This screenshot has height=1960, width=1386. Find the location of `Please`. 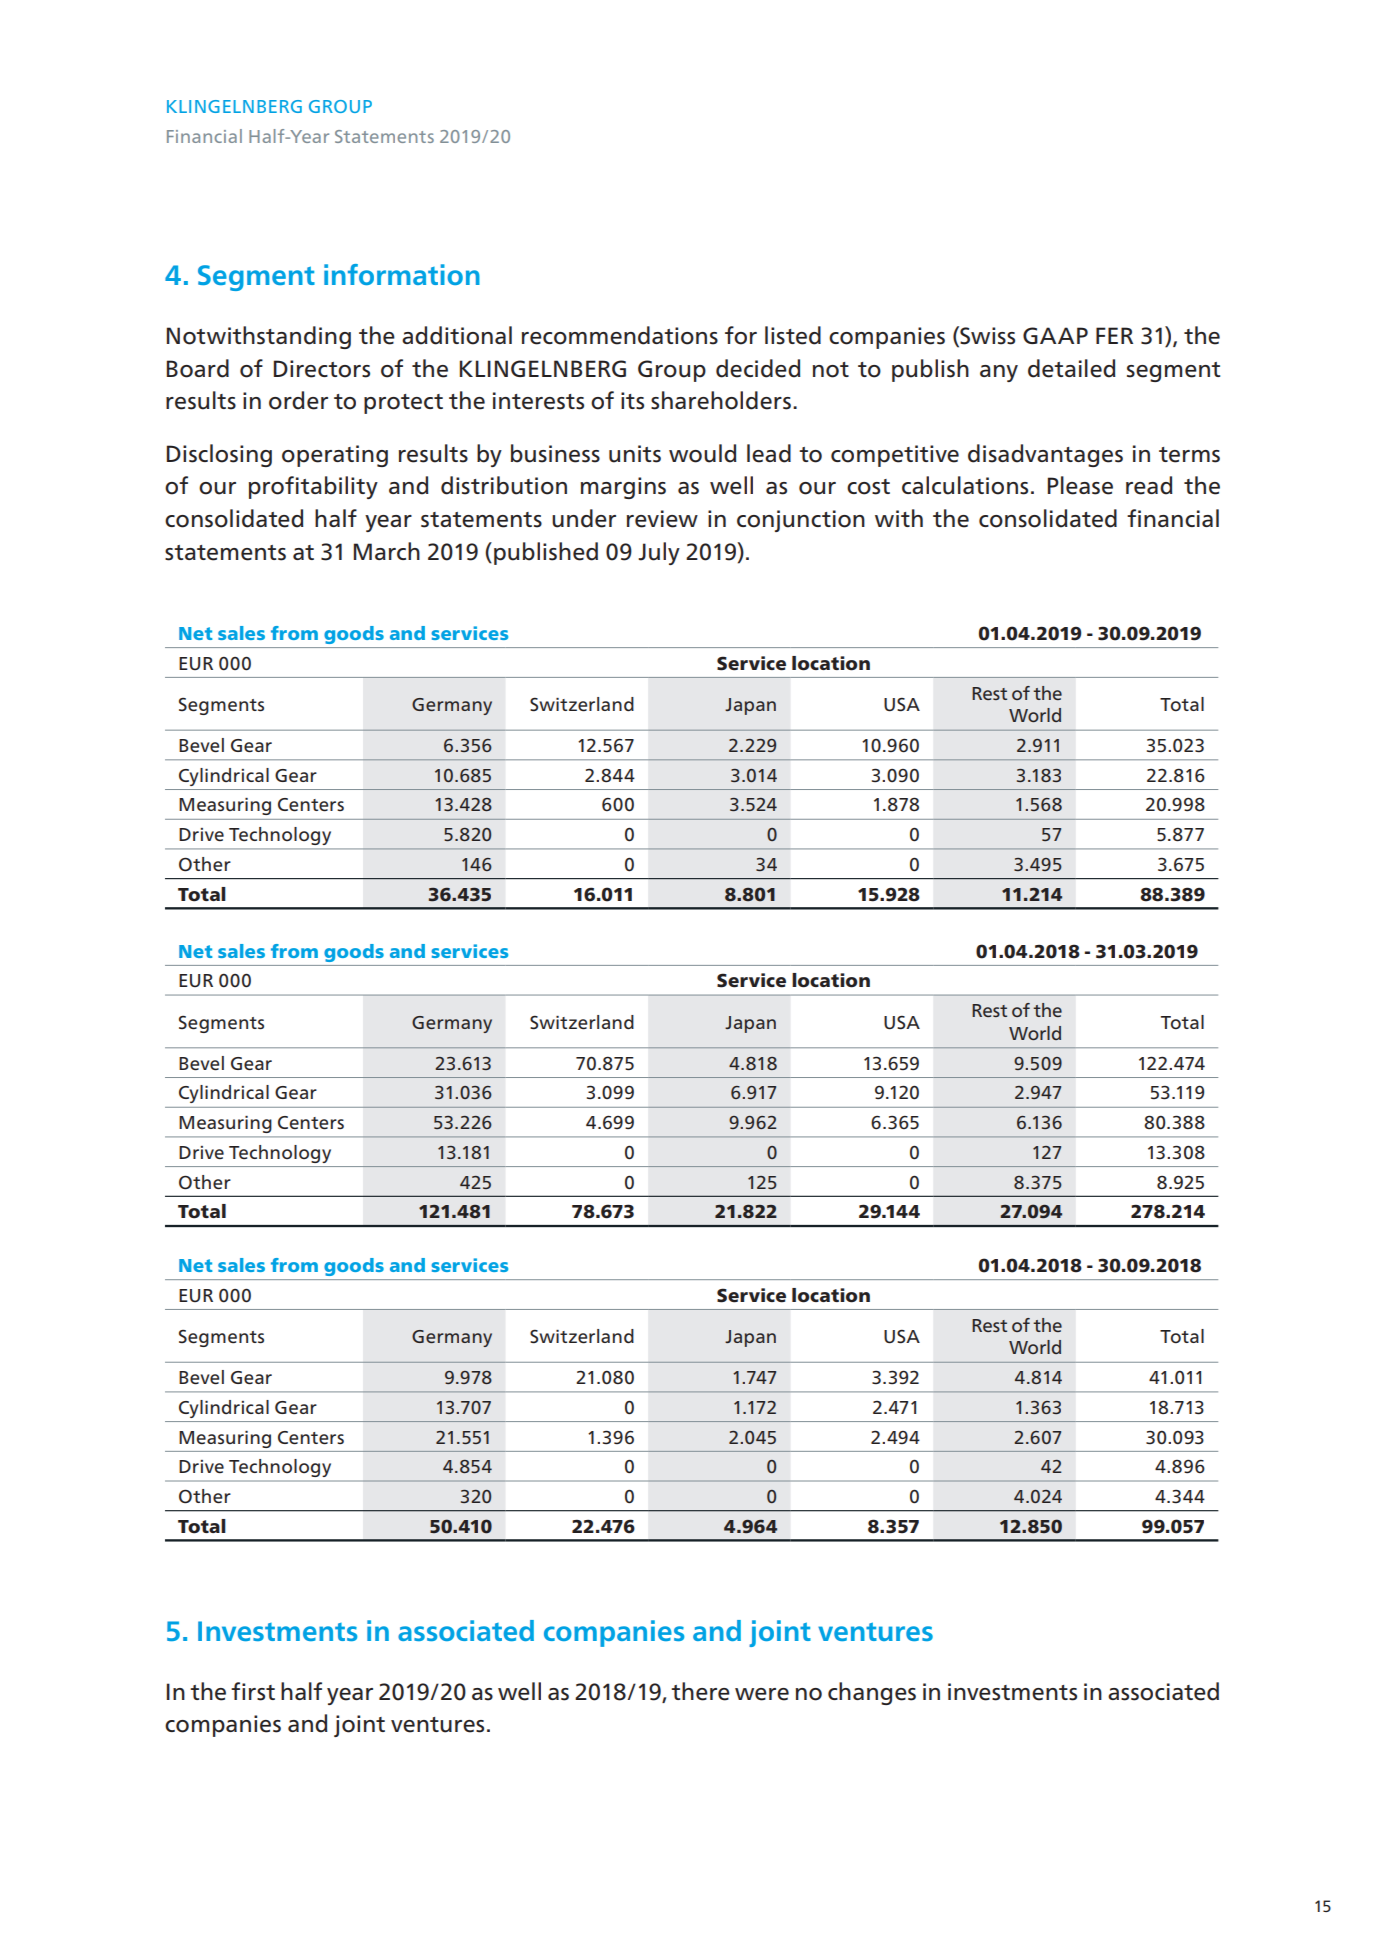

Please is located at coordinates (1080, 485).
